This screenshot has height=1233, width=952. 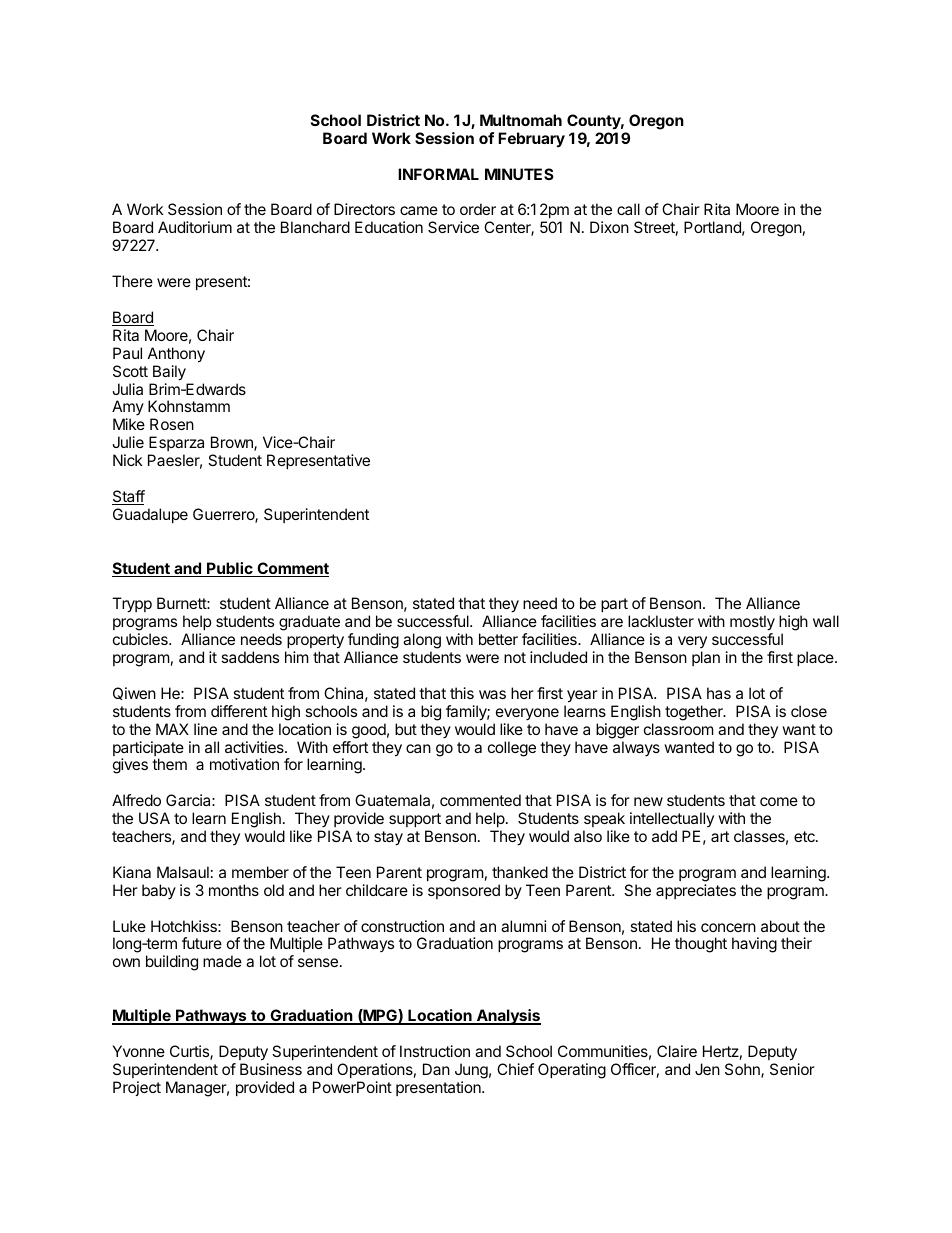 What do you see at coordinates (515, 1069) in the screenshot?
I see `Chief` at bounding box center [515, 1069].
